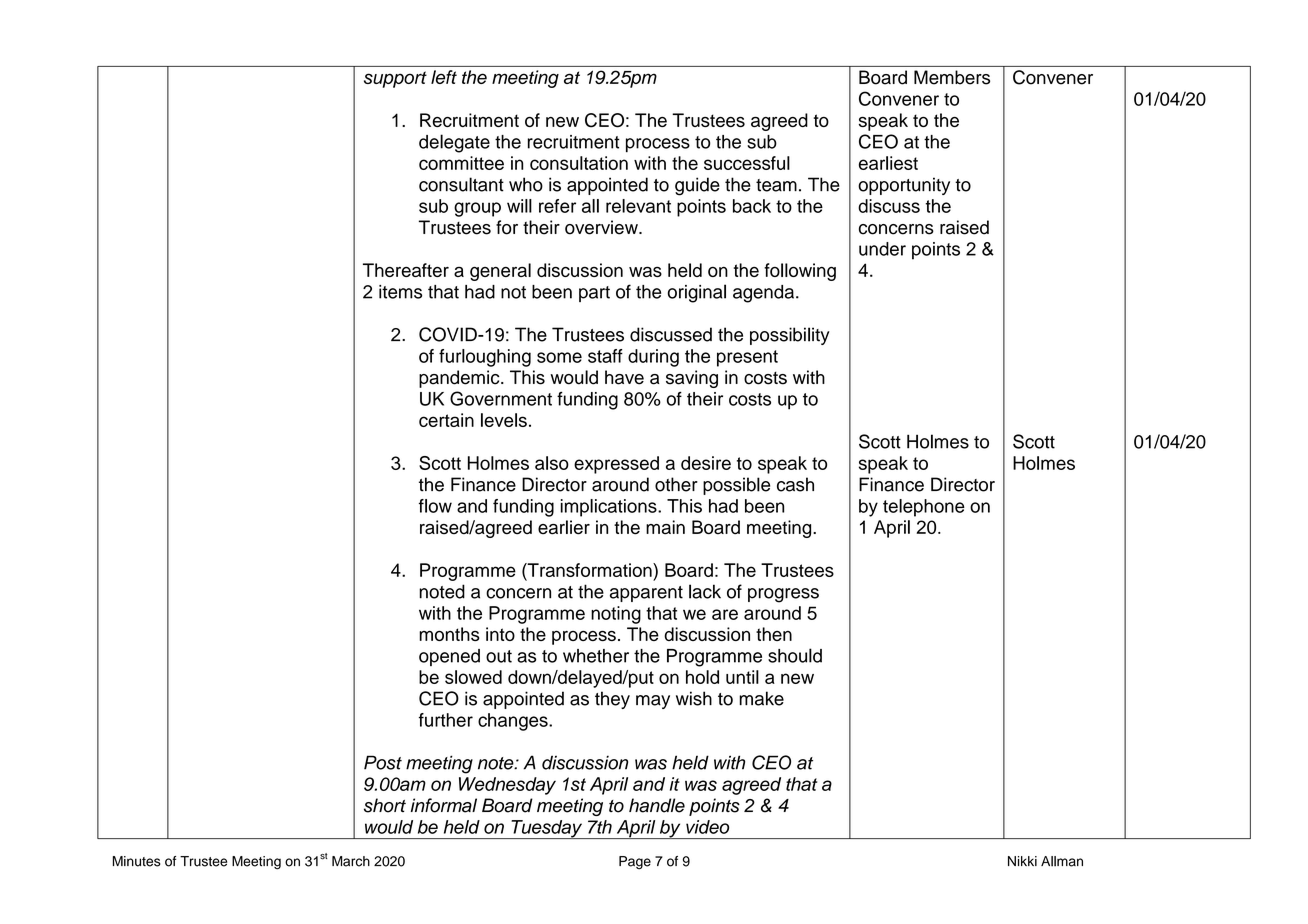 The image size is (1308, 924). Describe the element at coordinates (395, 79) in the screenshot. I see `support` at that location.
